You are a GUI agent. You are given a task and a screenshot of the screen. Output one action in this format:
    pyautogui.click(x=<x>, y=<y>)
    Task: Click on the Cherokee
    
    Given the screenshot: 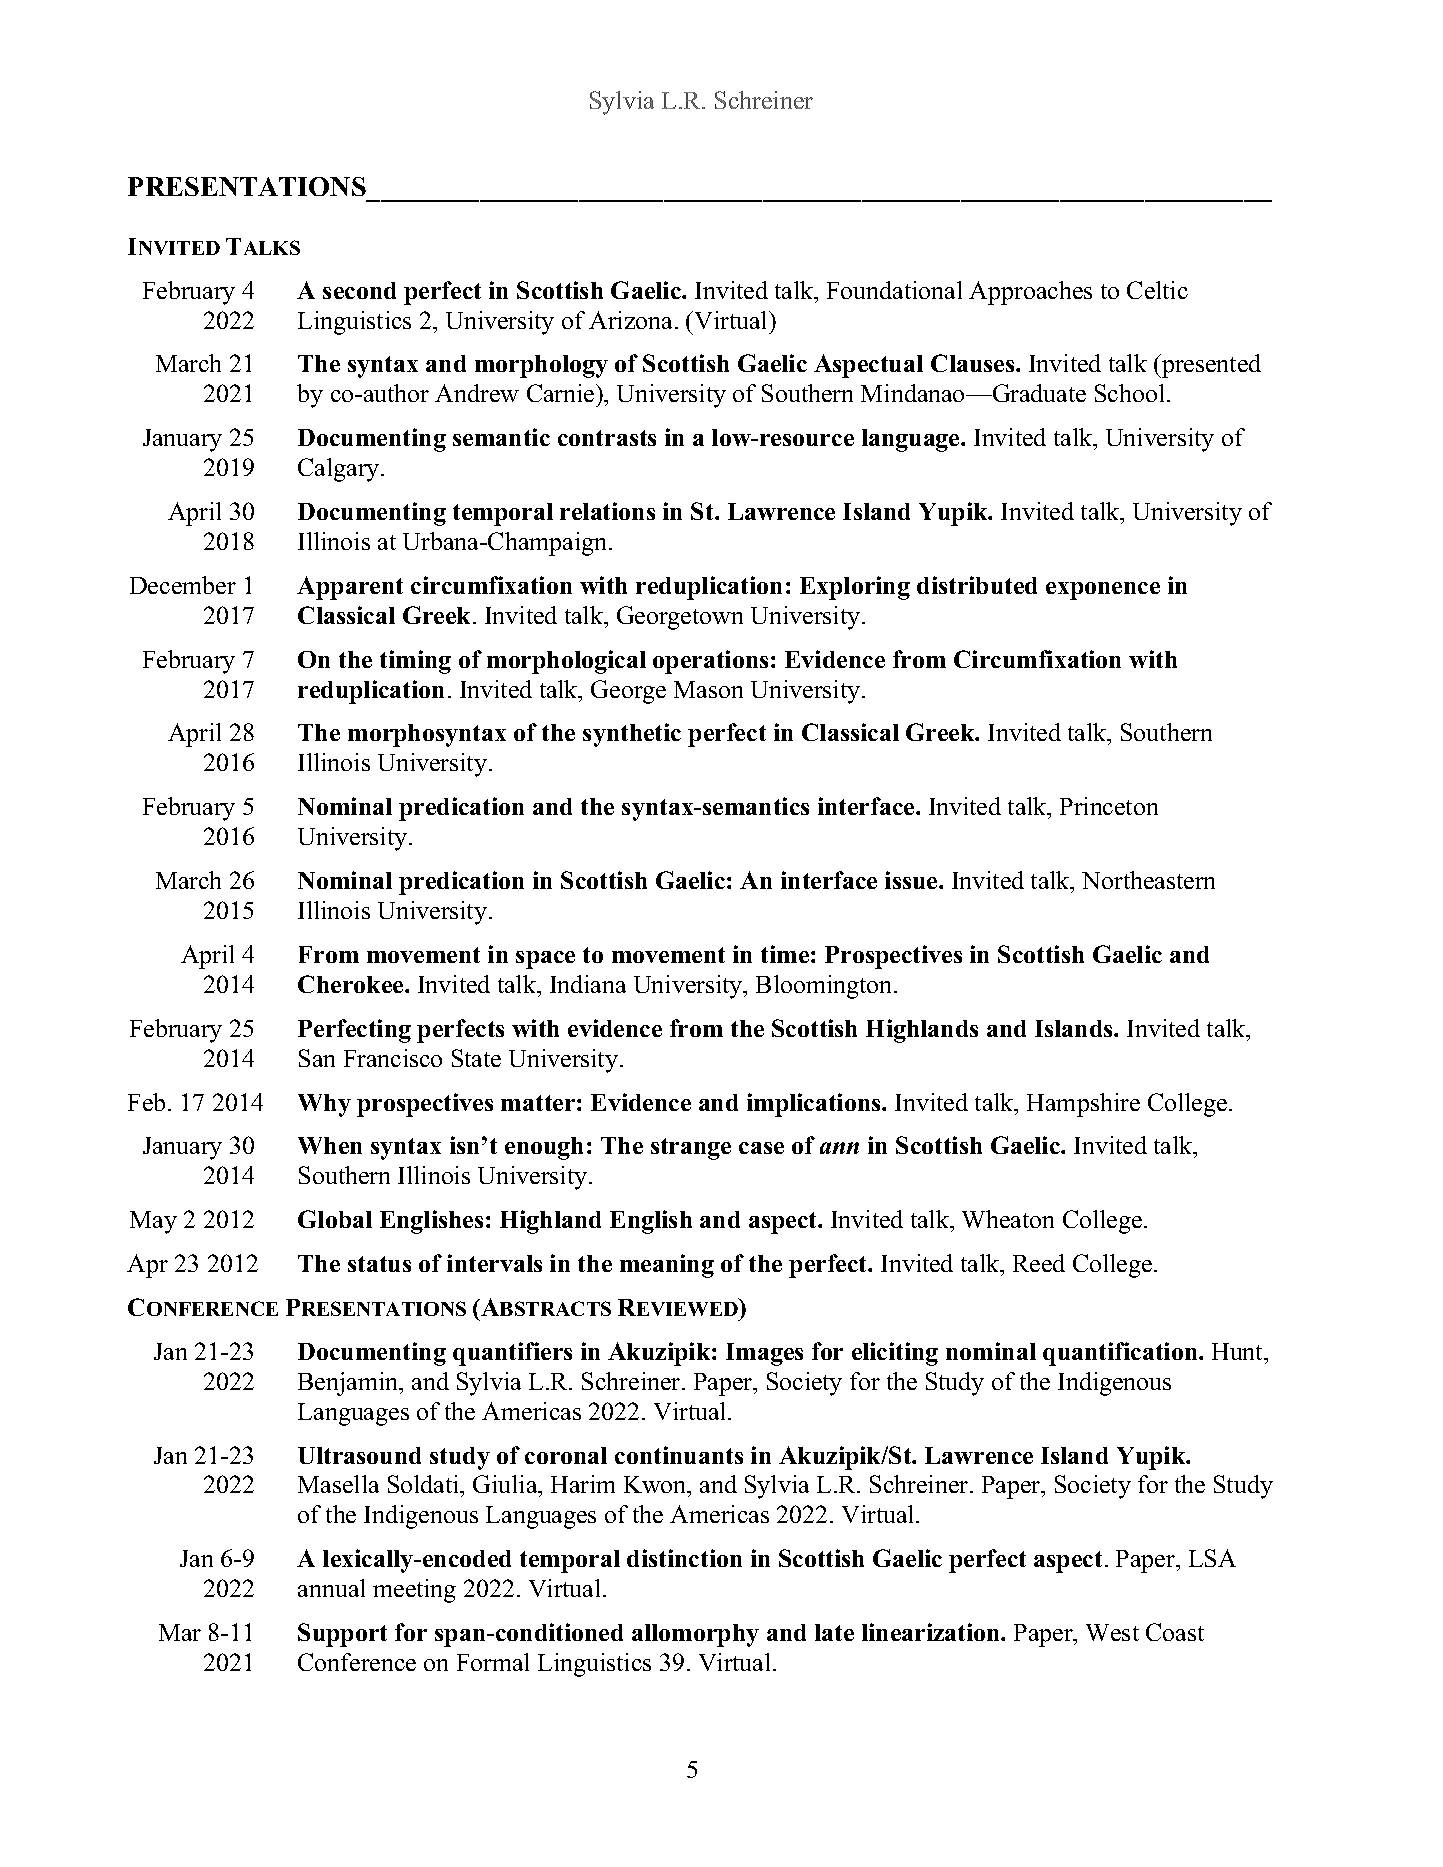 What is the action you would take?
    pyautogui.click(x=352, y=984)
